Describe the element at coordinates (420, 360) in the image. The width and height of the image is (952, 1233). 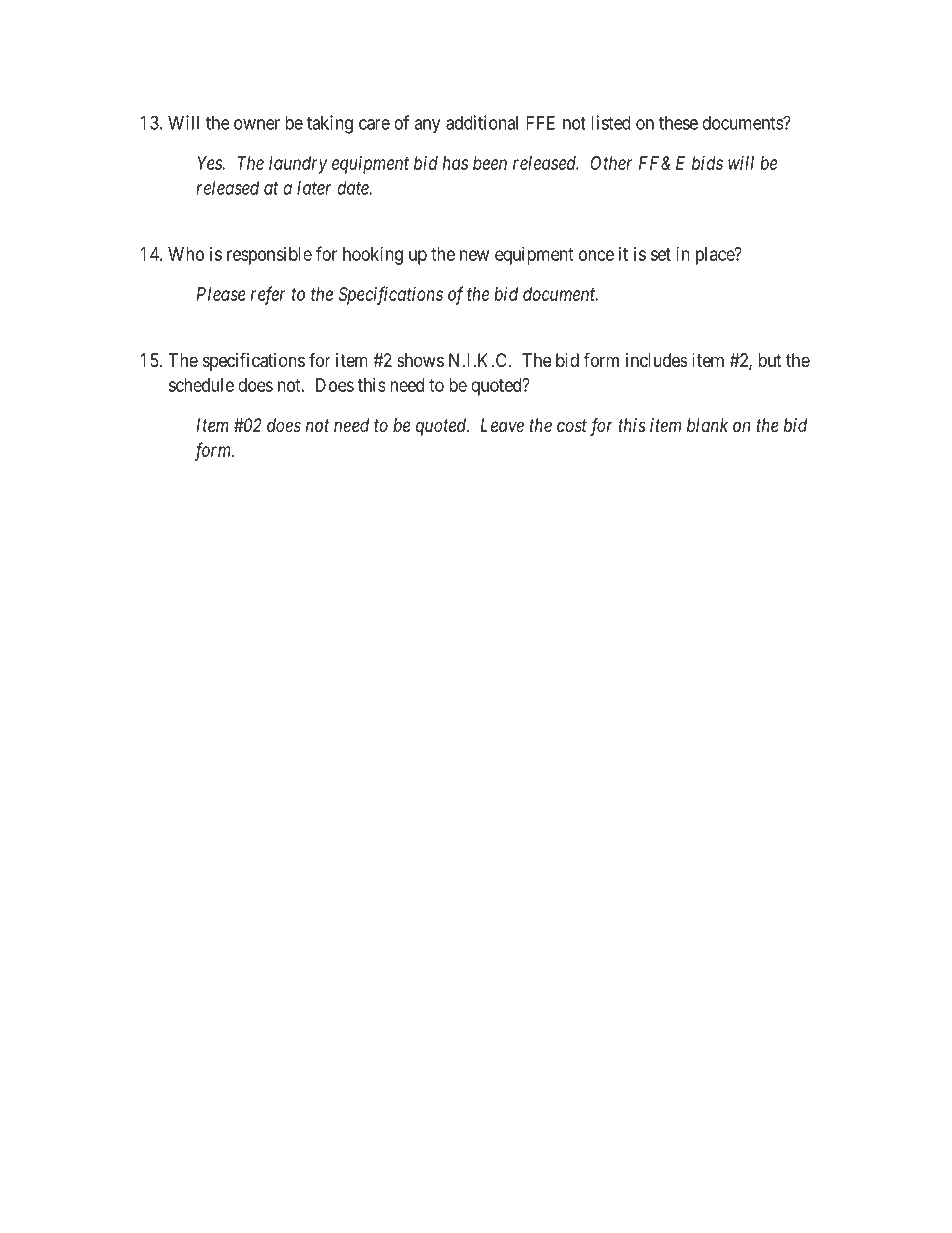
I see `shows` at that location.
